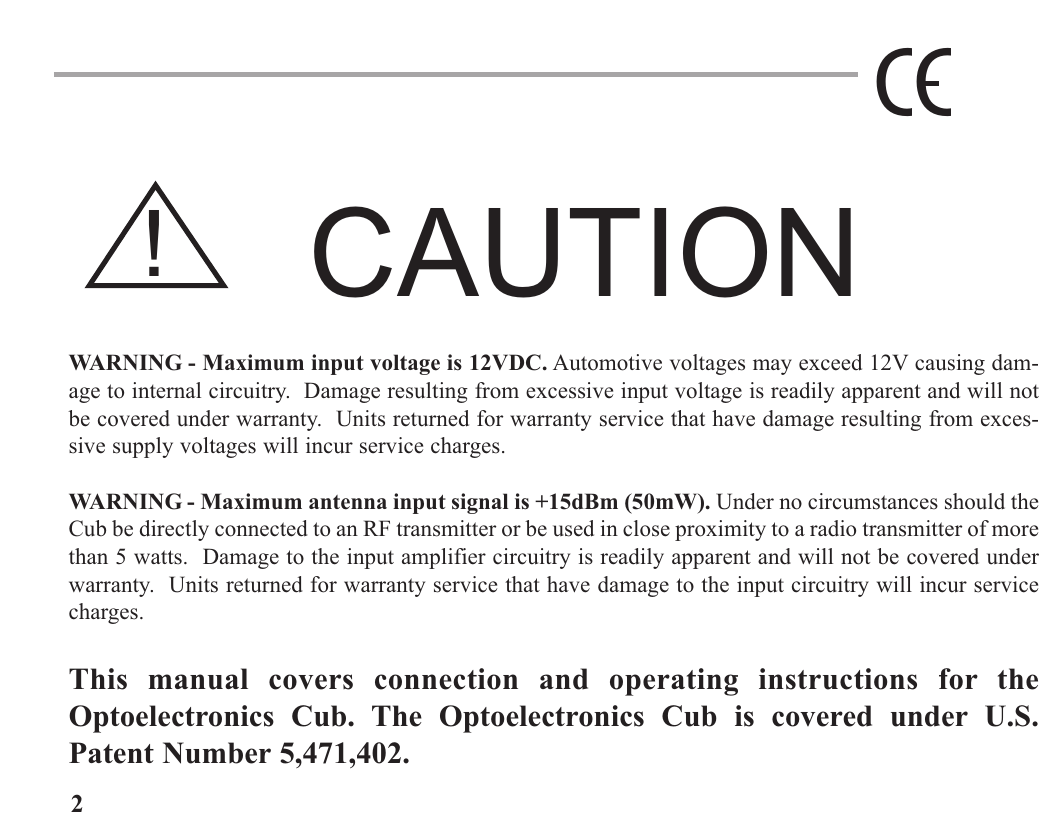 Image resolution: width=1060 pixels, height=830 pixels. What do you see at coordinates (674, 682) in the screenshot?
I see `operating` at bounding box center [674, 682].
